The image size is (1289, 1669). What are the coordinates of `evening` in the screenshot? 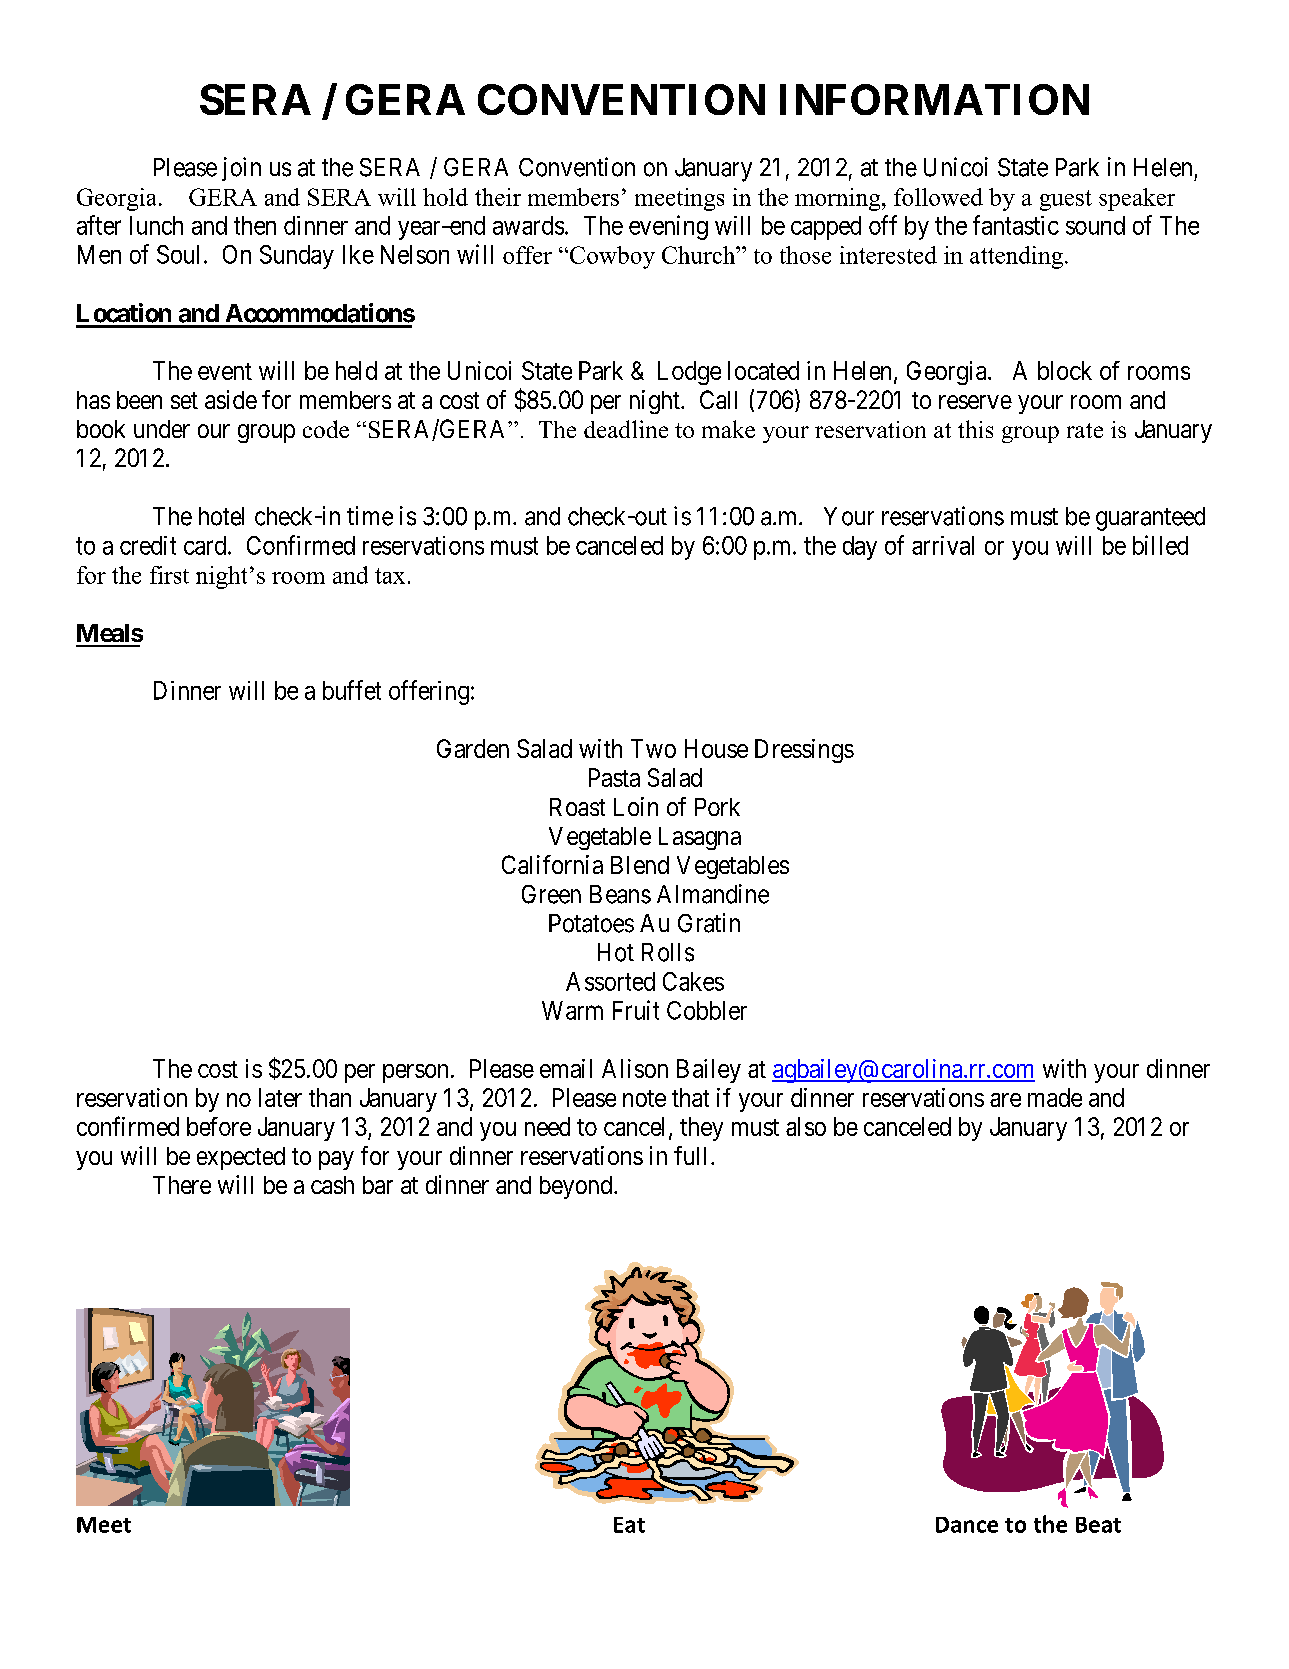 It's located at (668, 227).
